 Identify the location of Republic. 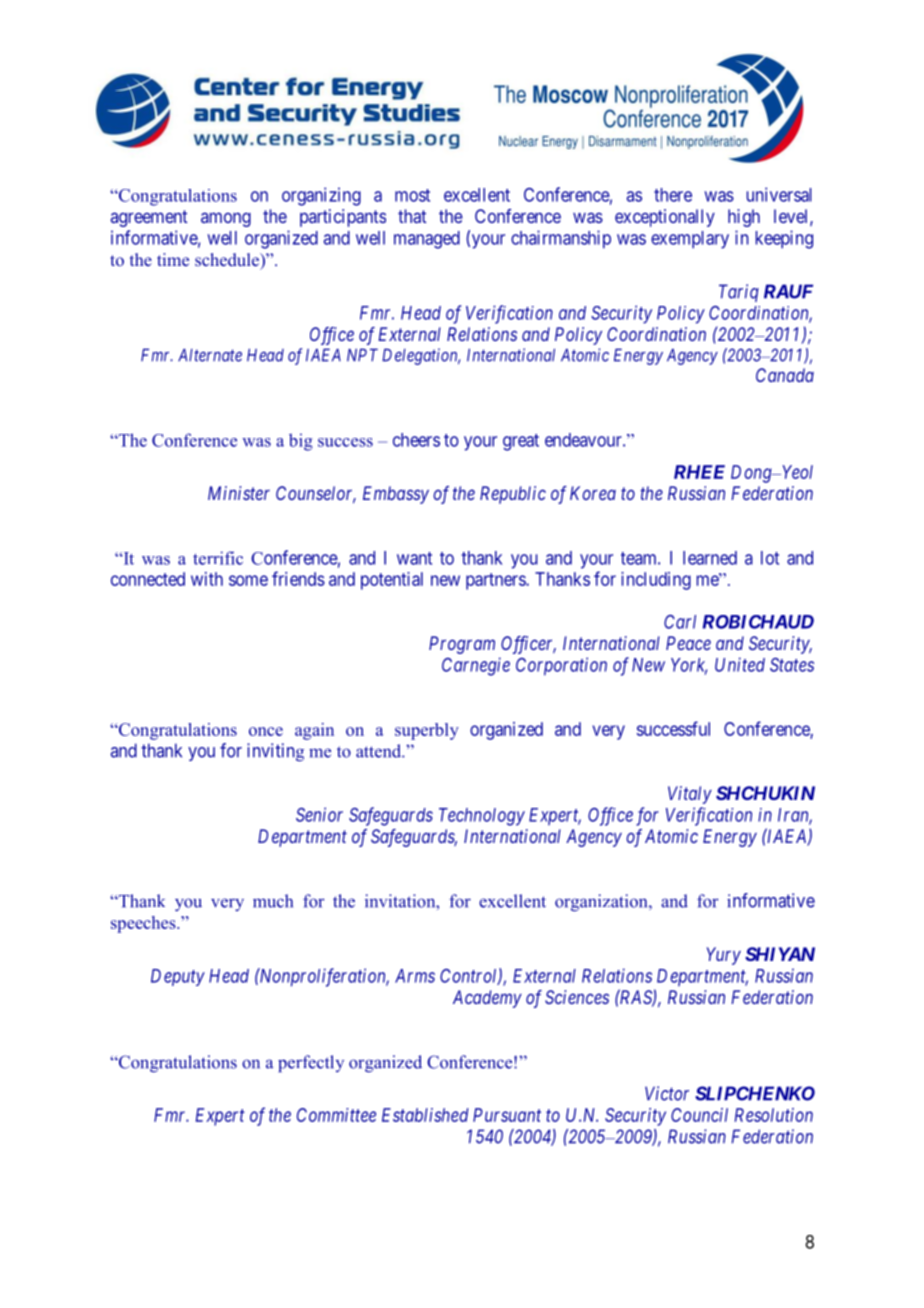
(513, 495).
